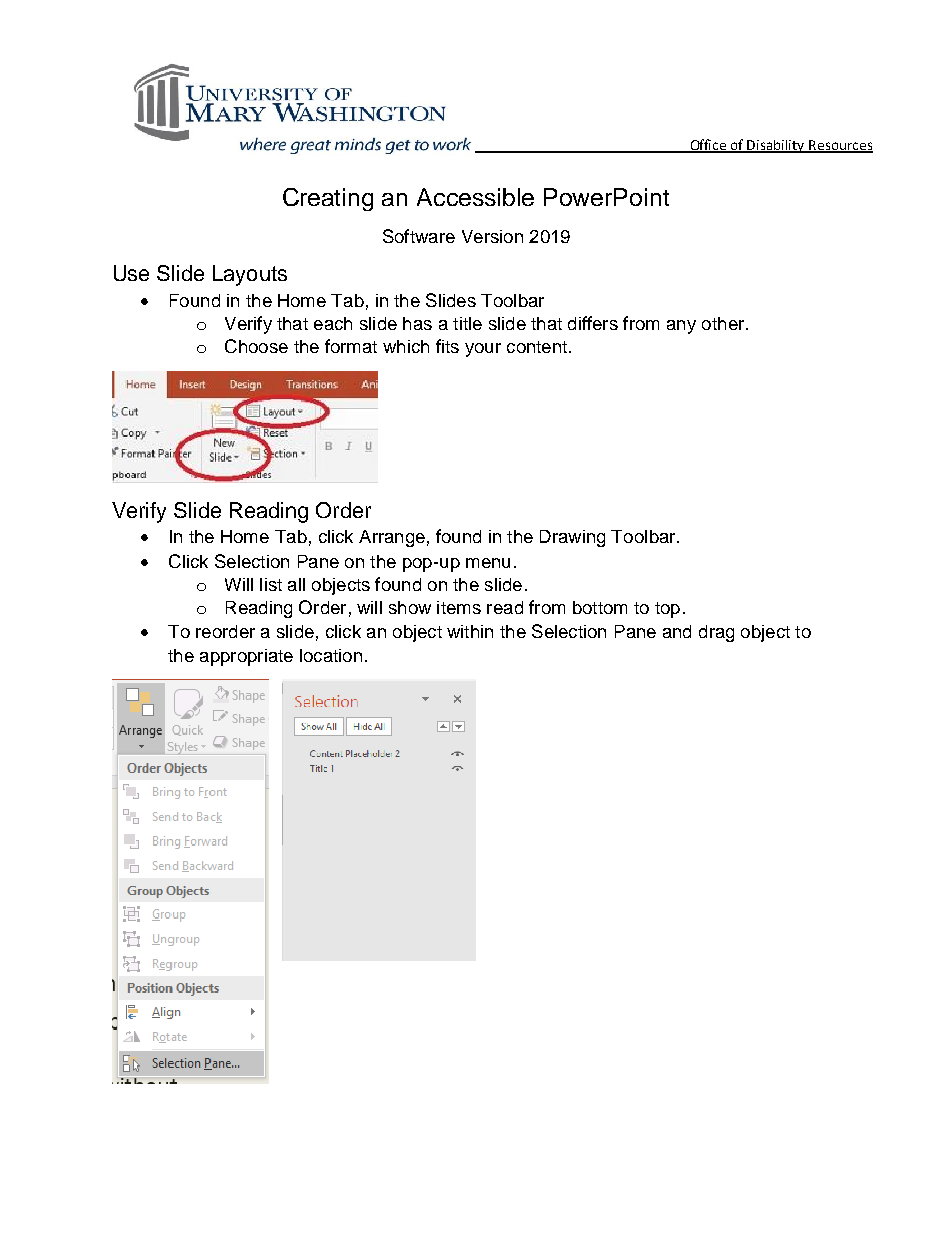  I want to click on drag, so click(716, 633).
